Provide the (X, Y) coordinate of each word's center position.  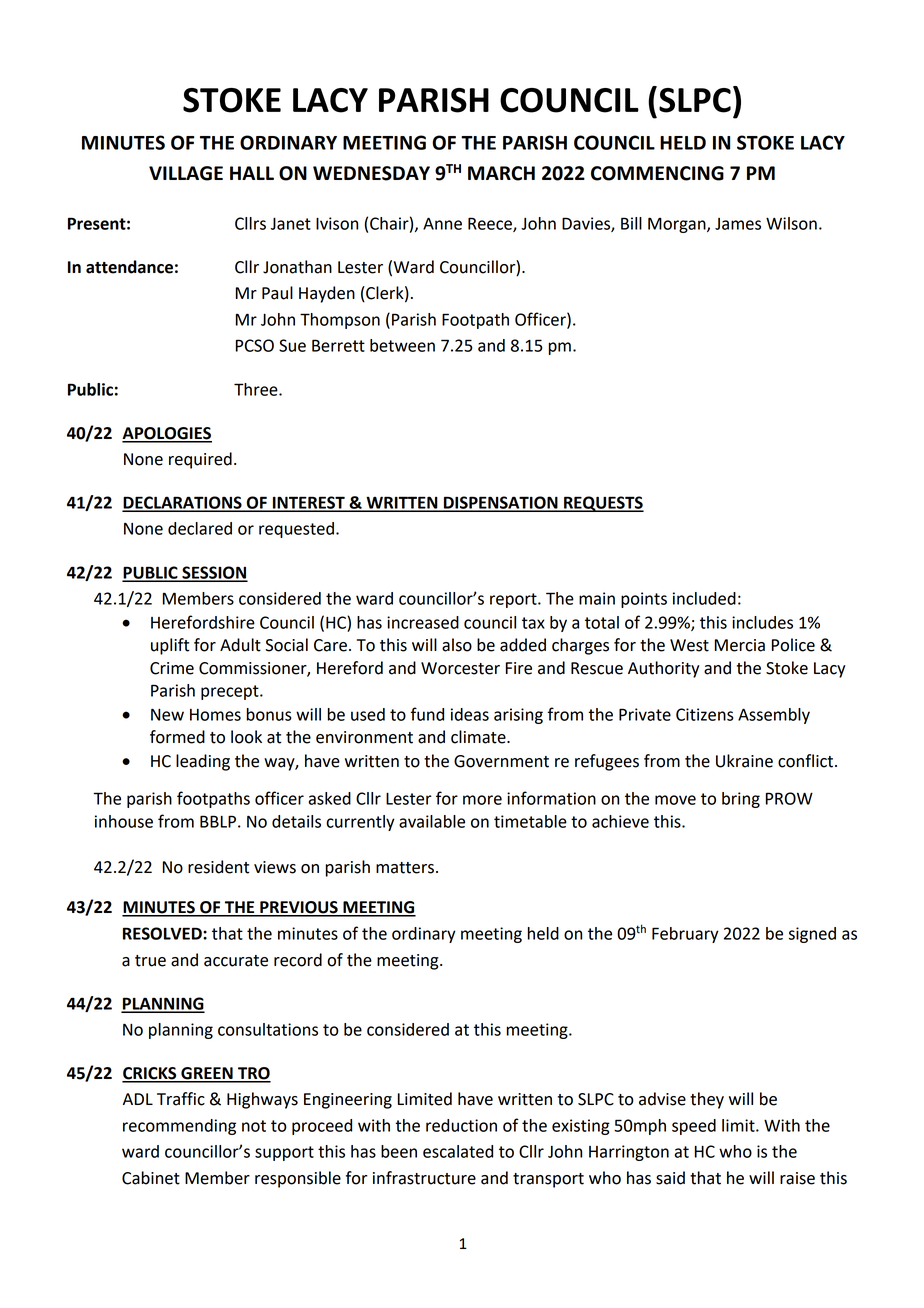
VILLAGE (186, 173)
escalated (458, 1151)
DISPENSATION (501, 503)
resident (218, 867)
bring (741, 800)
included (704, 598)
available (432, 821)
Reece (491, 224)
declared (200, 528)
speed (694, 1127)
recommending (179, 1127)
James (738, 224)
